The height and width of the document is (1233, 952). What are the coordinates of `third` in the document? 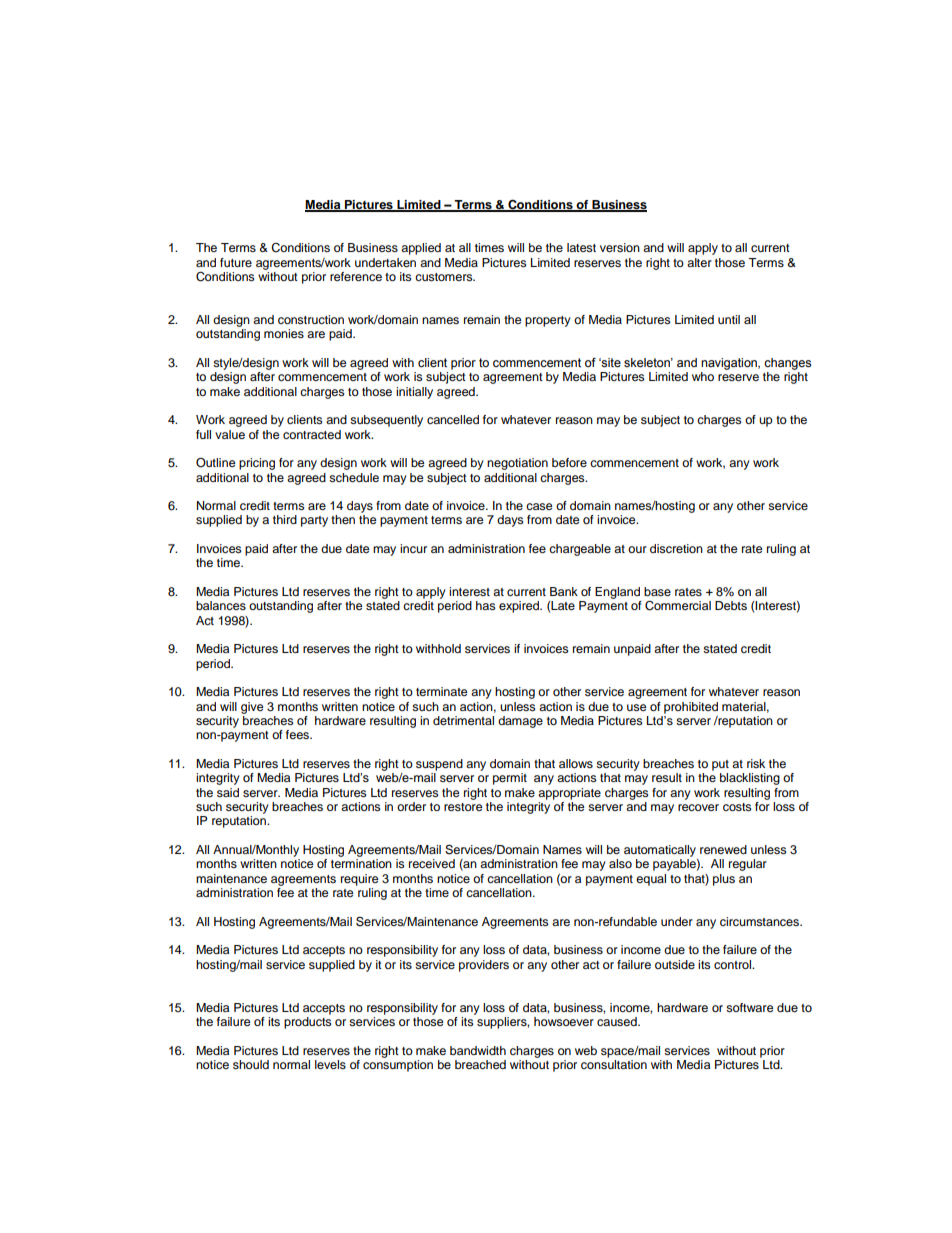 It's located at (285, 519).
